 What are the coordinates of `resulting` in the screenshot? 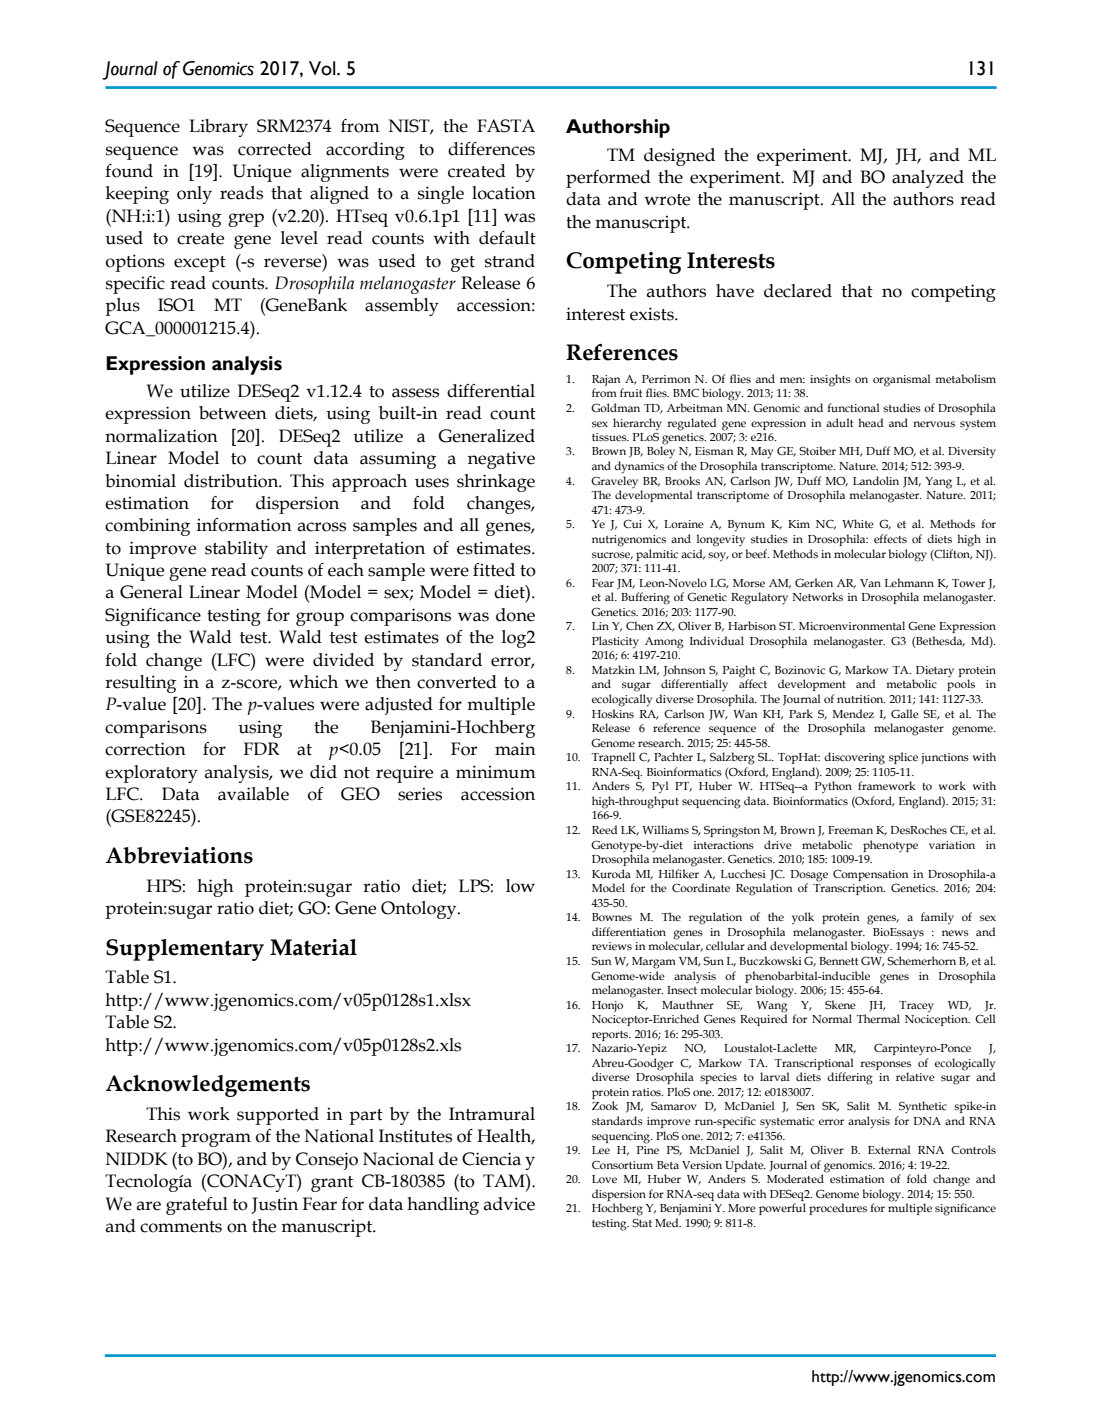 It's located at (140, 684).
